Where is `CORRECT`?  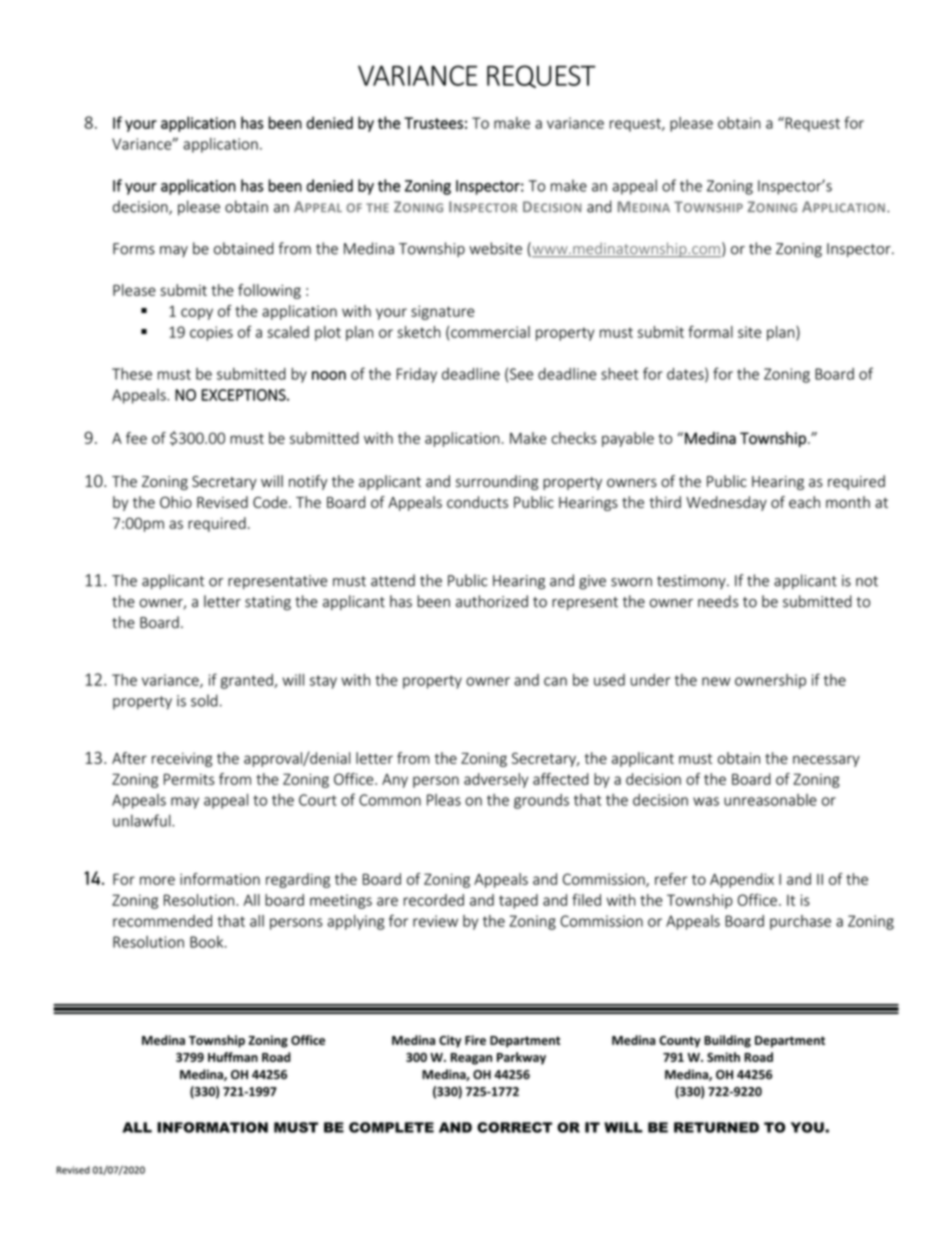
CORRECT is located at coordinates (514, 1127).
